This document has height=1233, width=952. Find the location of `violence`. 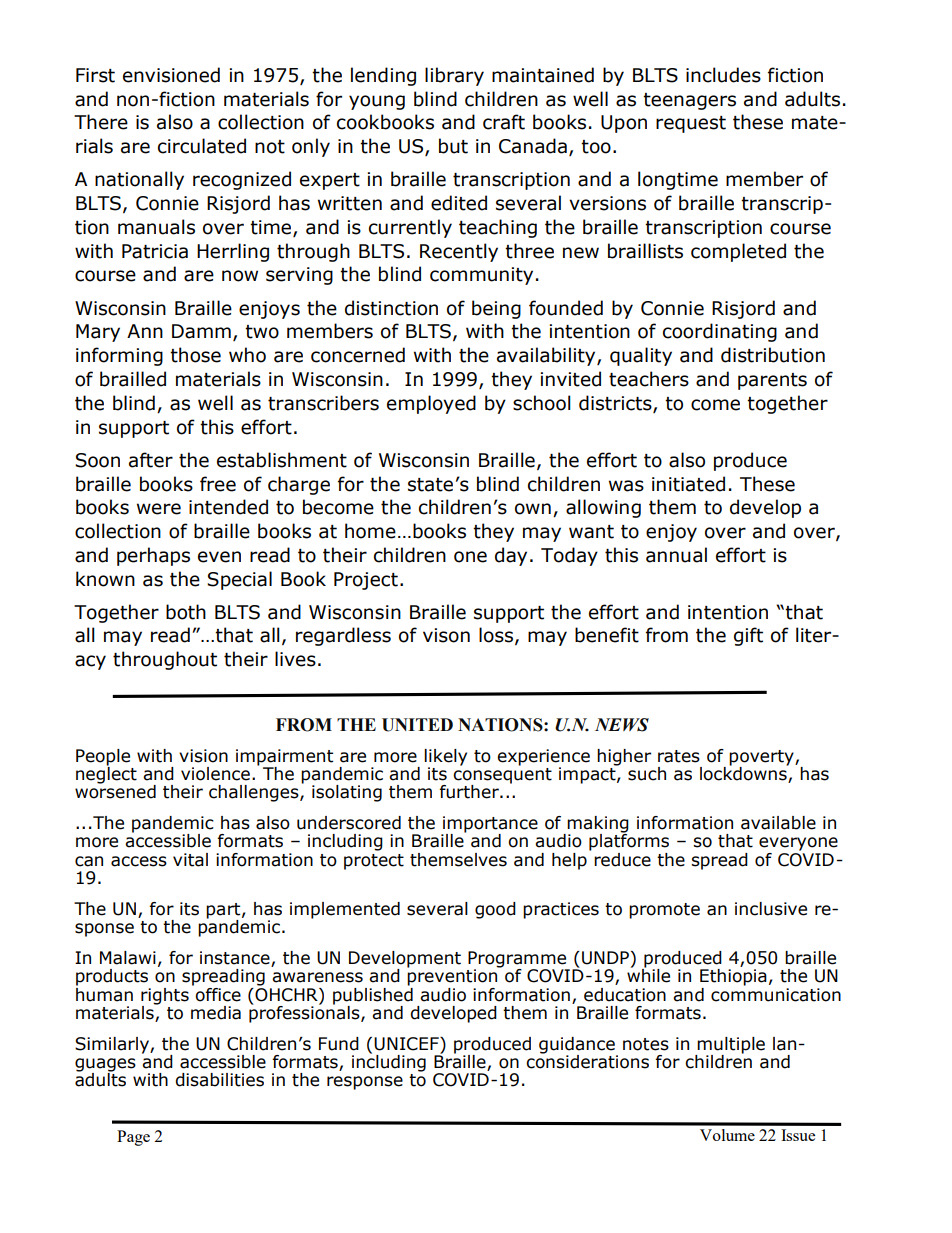

violence is located at coordinates (215, 774).
